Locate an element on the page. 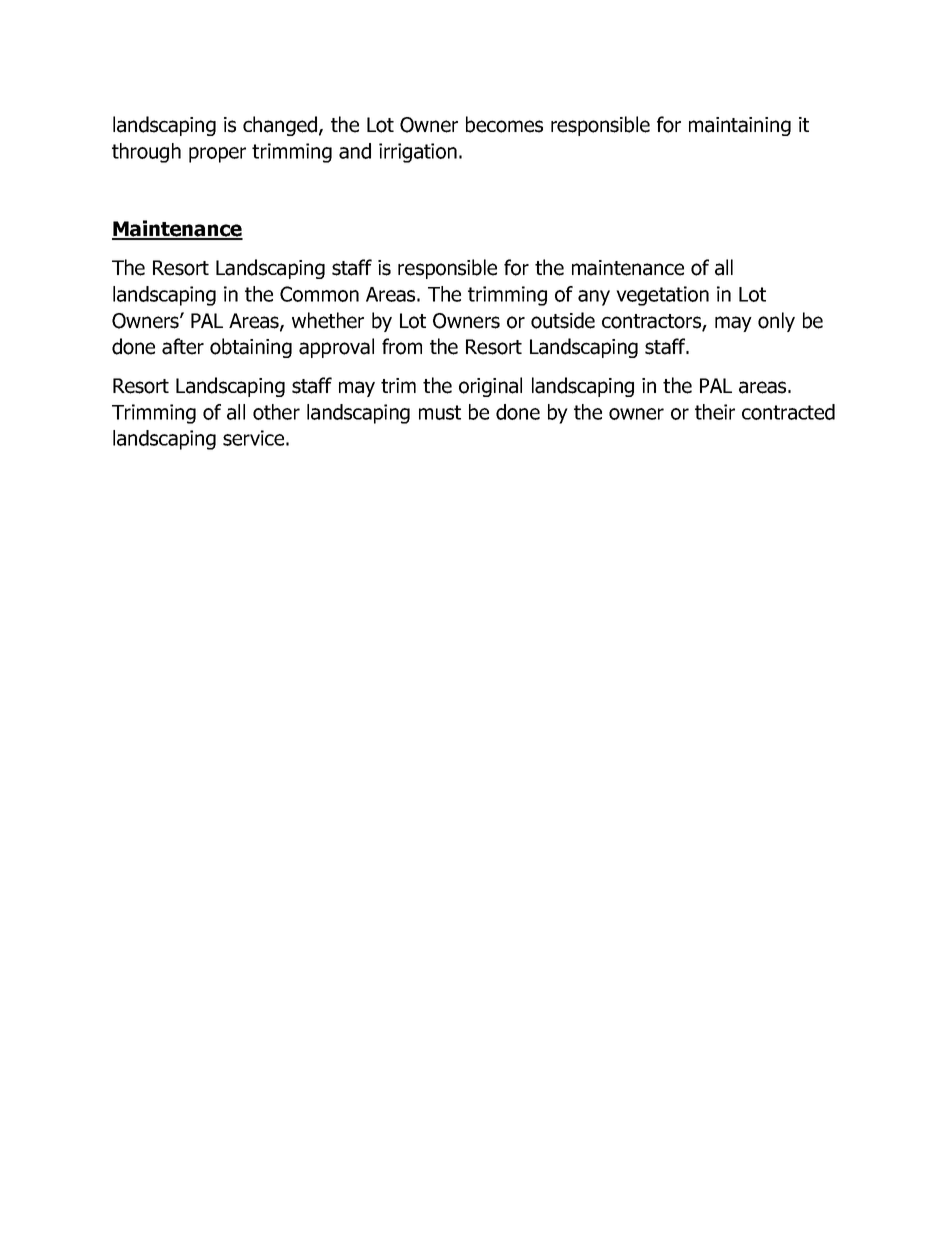 Image resolution: width=952 pixels, height=1233 pixels. outside is located at coordinates (563, 320).
